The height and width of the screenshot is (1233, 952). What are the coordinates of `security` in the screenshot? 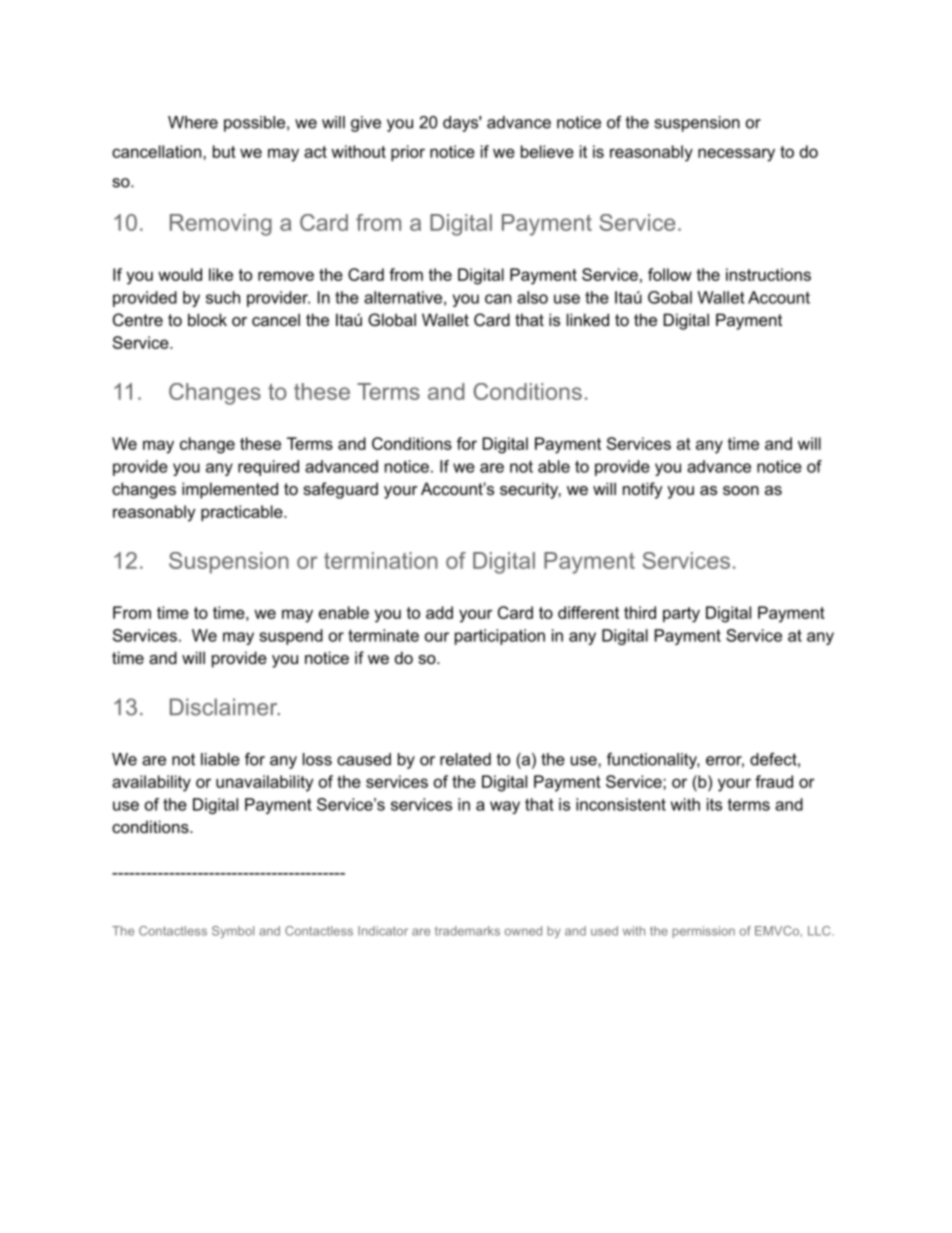 It's located at (530, 490).
